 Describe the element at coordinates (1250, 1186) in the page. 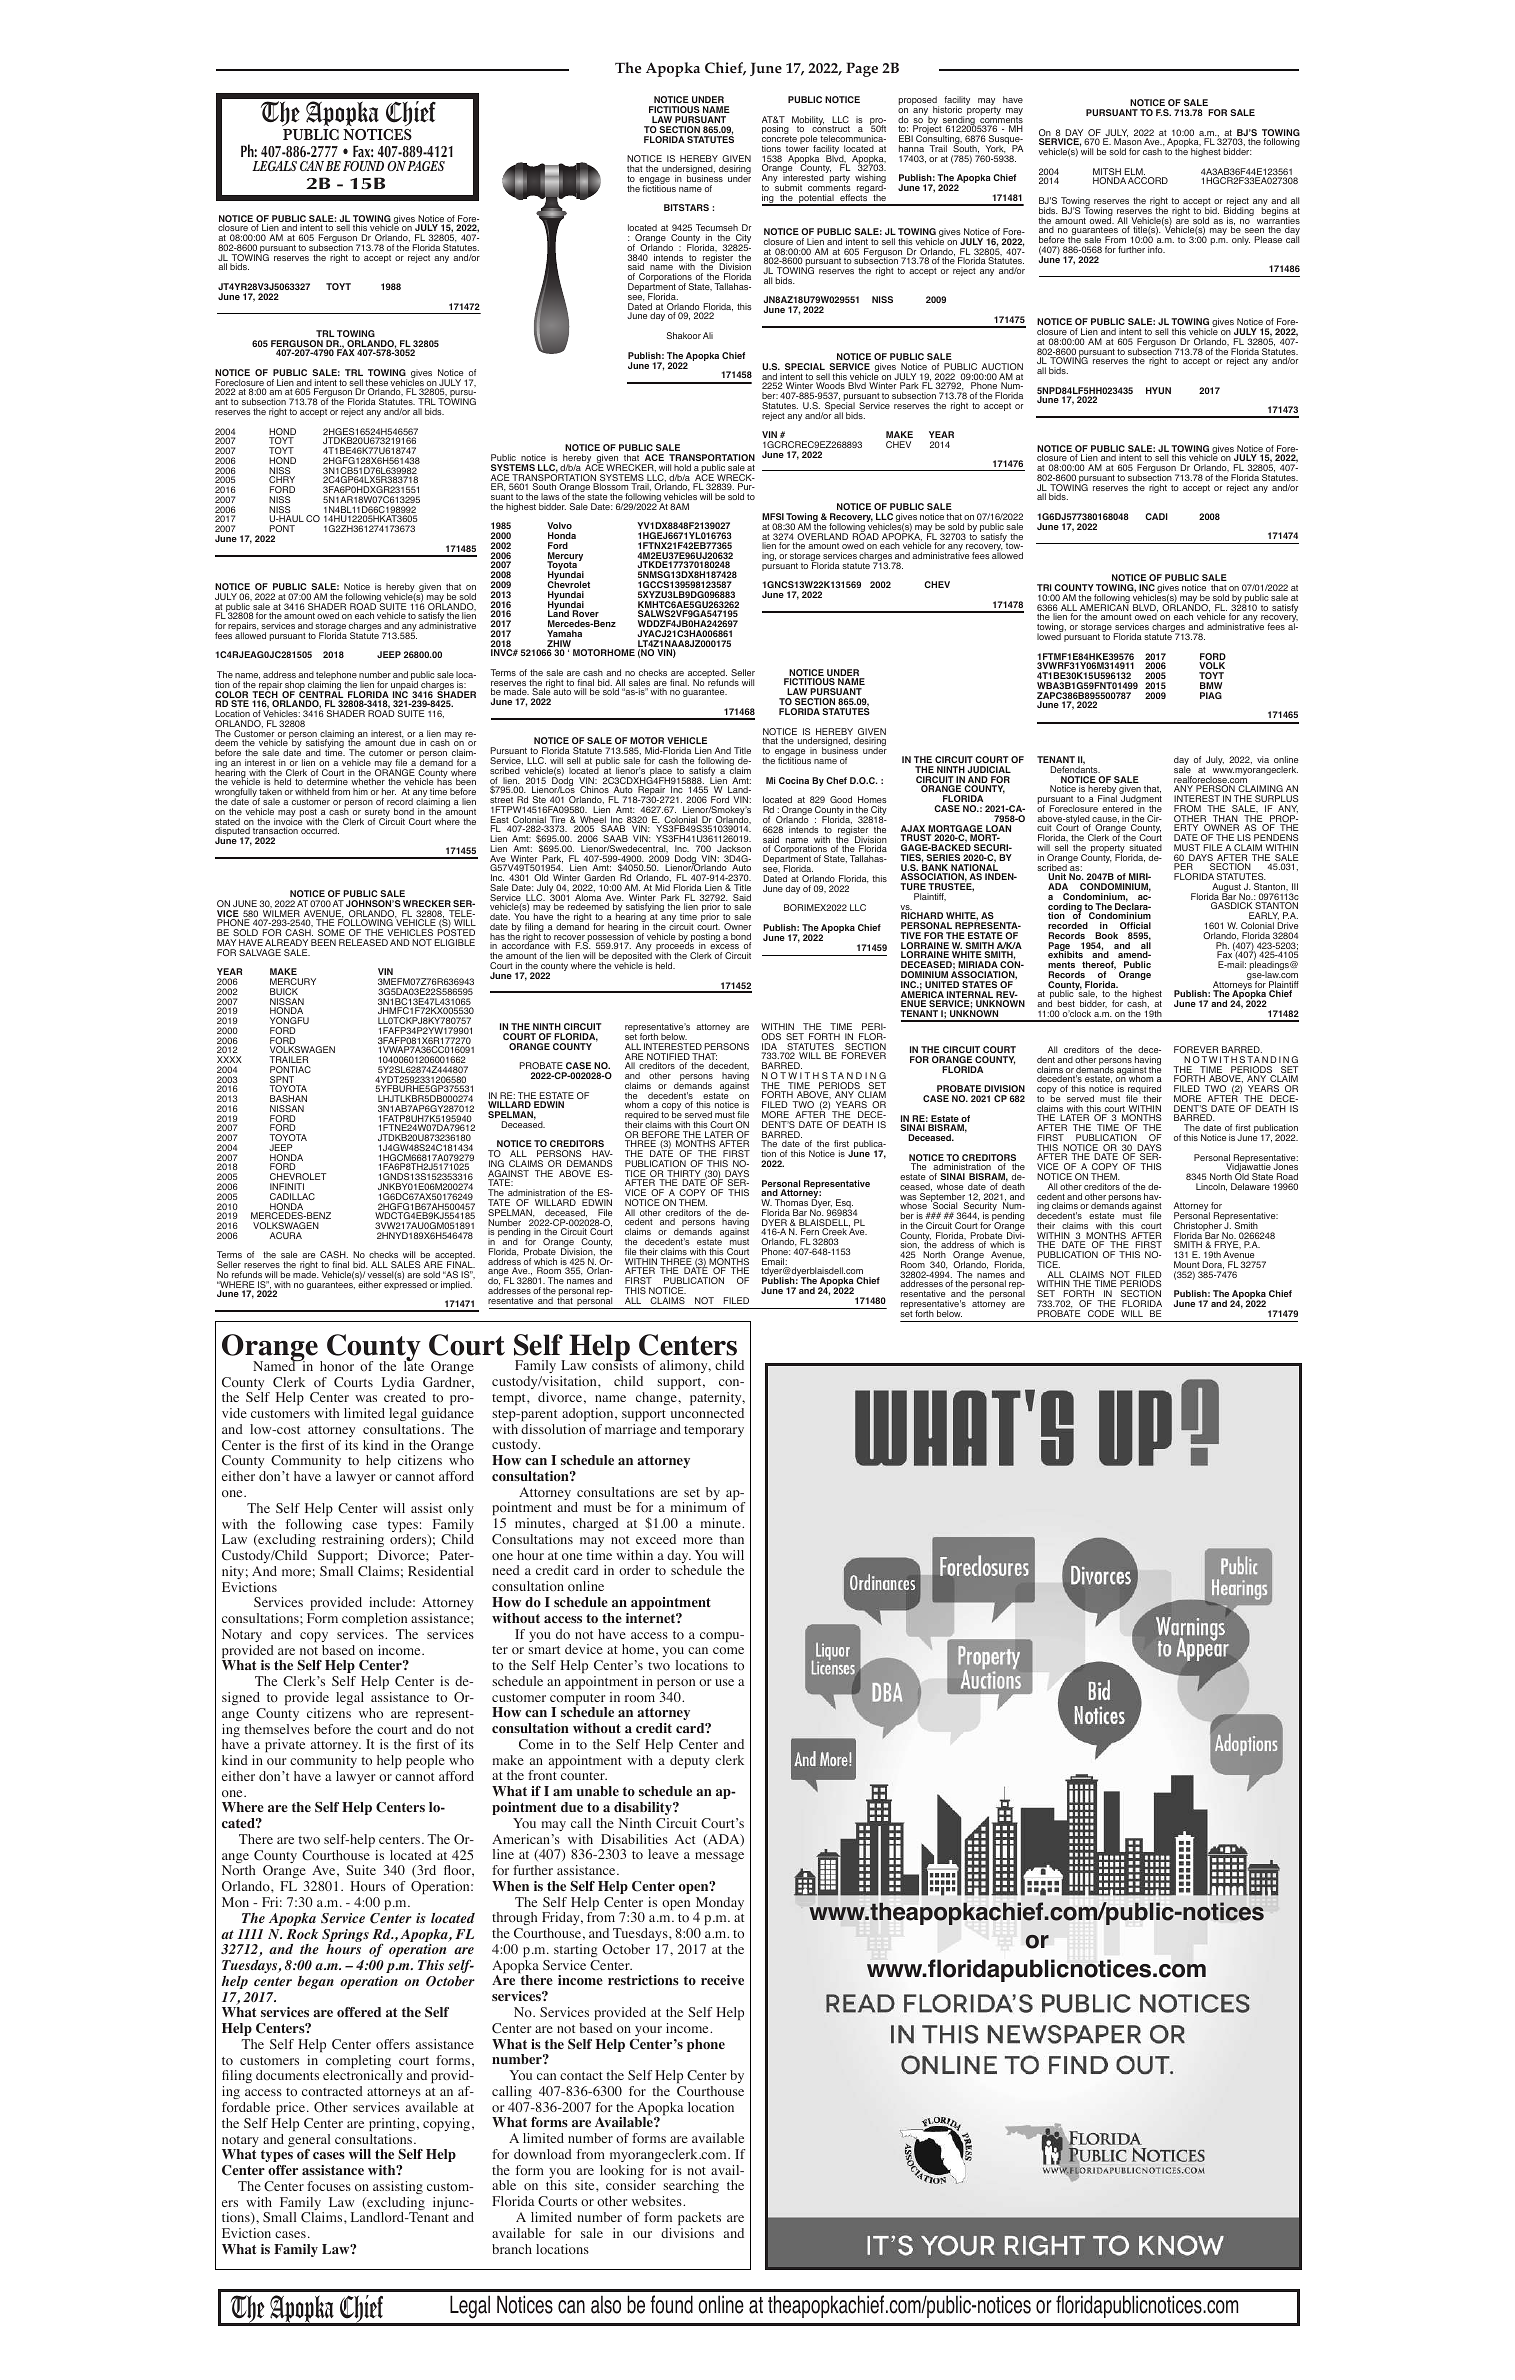

I see `Delaware` at that location.
